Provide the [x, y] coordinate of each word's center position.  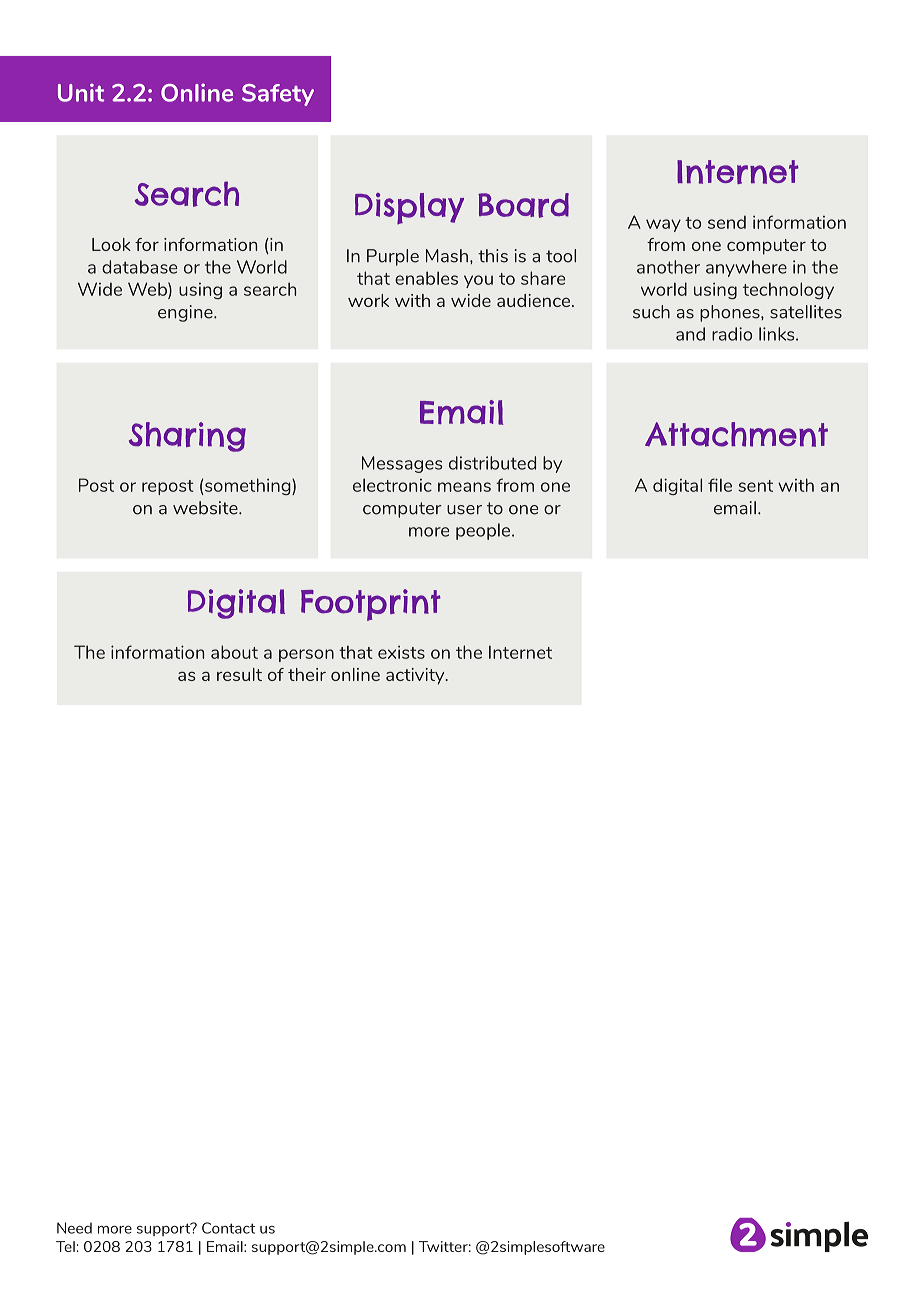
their [307, 674]
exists [401, 652]
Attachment [736, 434]
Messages [402, 464]
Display [409, 208]
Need [74, 1228]
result [239, 674]
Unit [81, 92]
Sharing [187, 437]
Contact [228, 1228]
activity [416, 676]
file [720, 485]
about [234, 652]
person [306, 655]
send [727, 222]
